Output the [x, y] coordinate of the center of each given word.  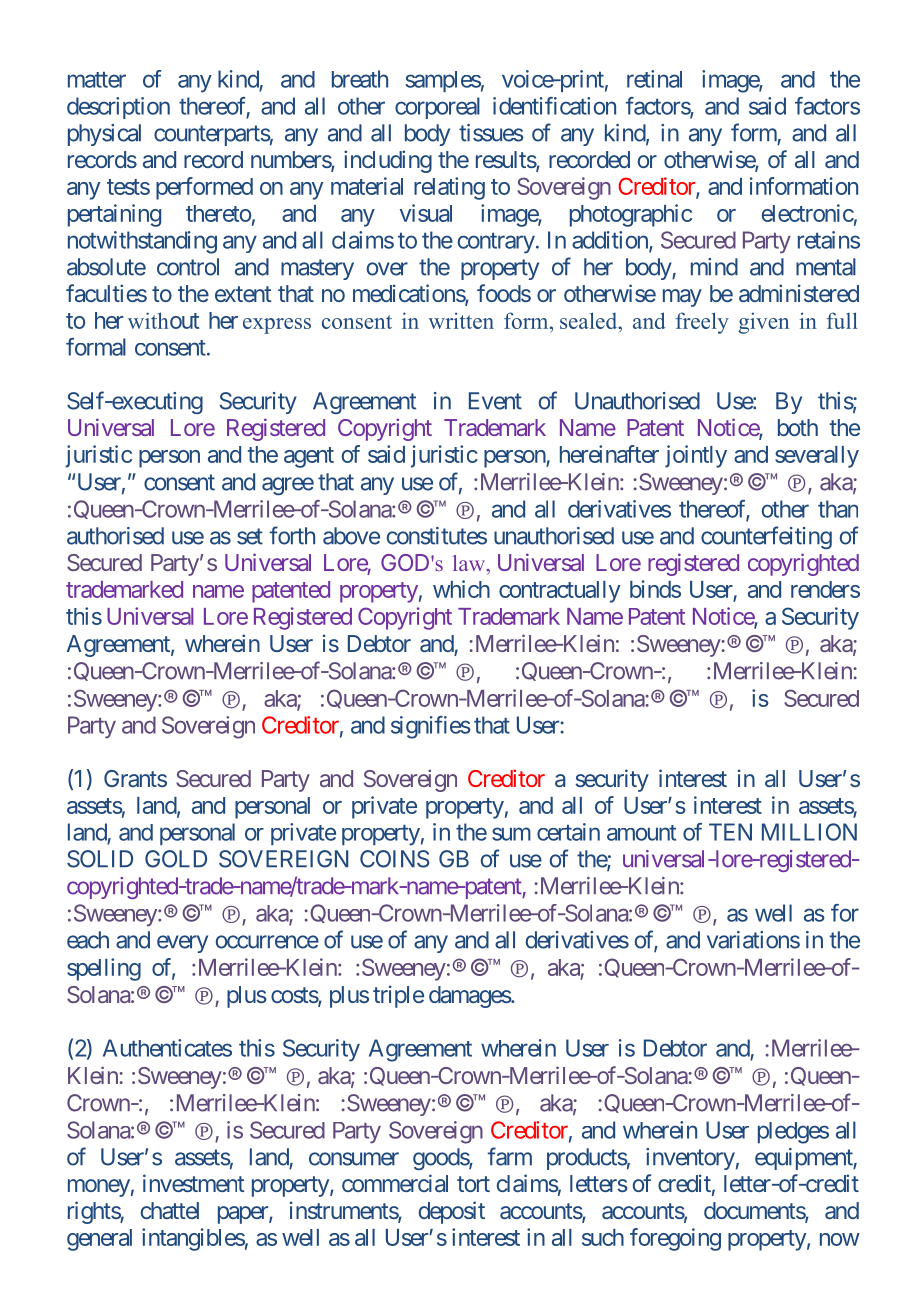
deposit [451, 1212]
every [182, 944]
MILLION [809, 832]
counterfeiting [766, 537]
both [798, 427]
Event [495, 401]
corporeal [437, 108]
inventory [690, 1159]
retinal [654, 79]
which [461, 589]
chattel [170, 1210]
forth [292, 535]
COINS [395, 859]
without [163, 320]
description [118, 108]
